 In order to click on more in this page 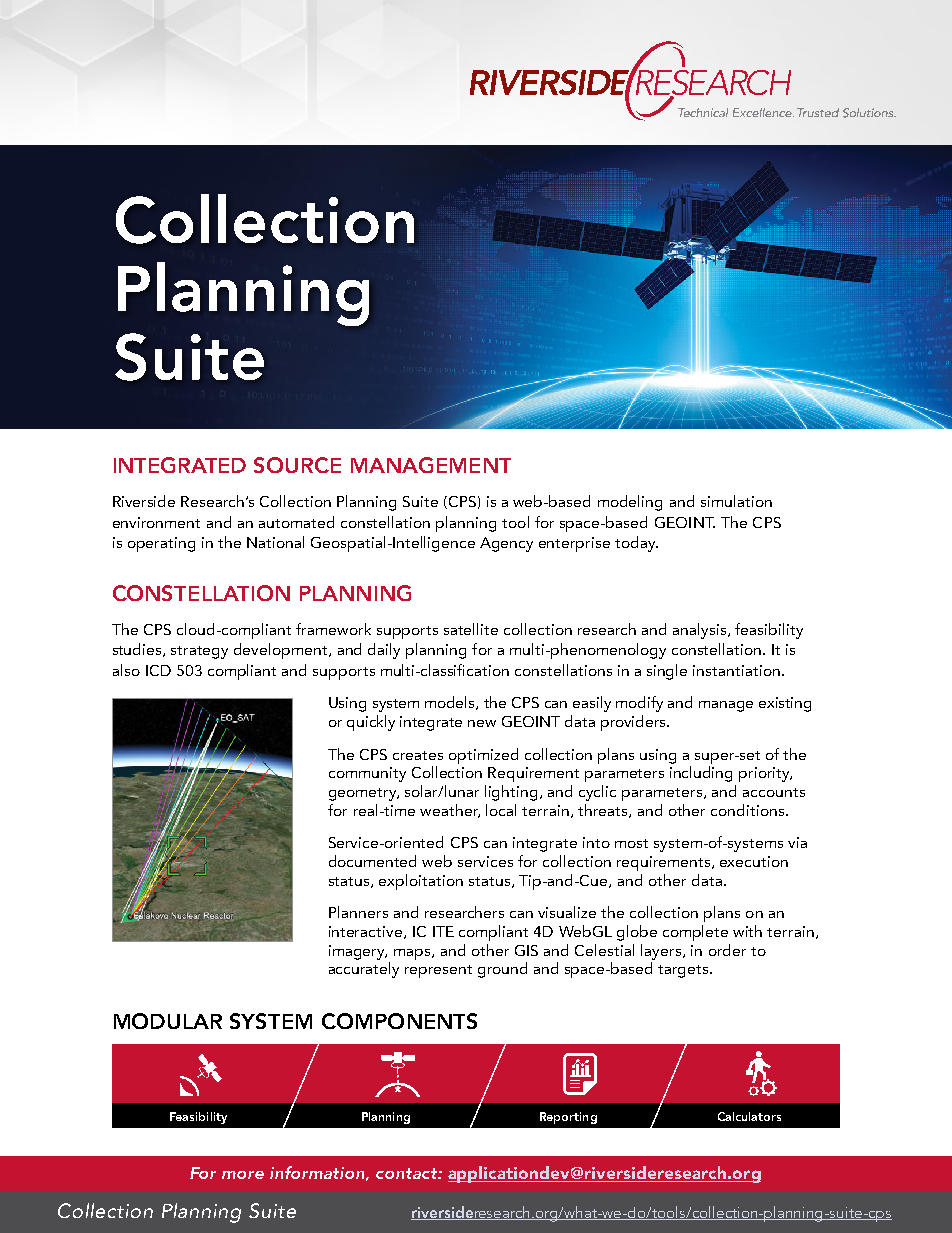, I will do `click(243, 1175)`.
